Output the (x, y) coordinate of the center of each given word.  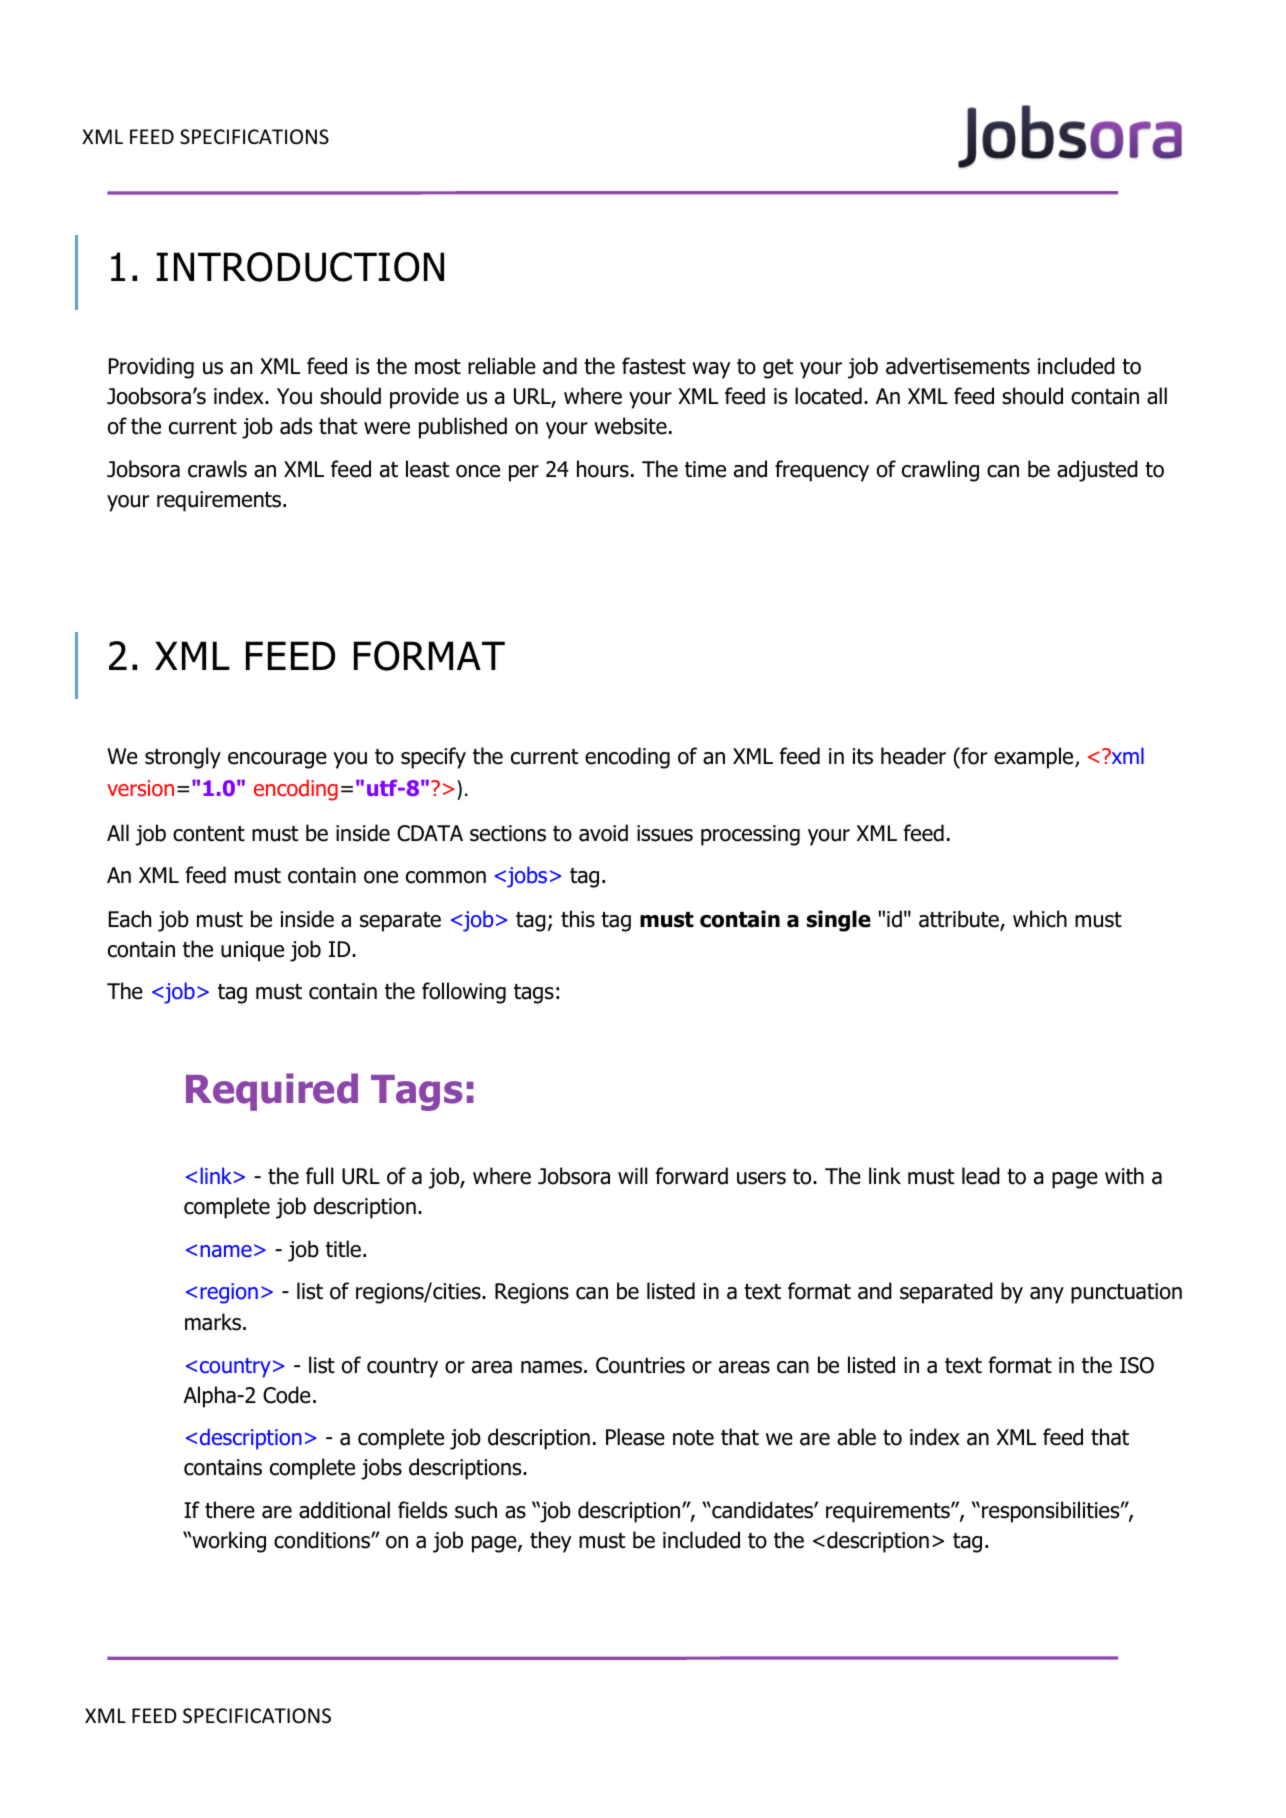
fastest (654, 366)
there (230, 1510)
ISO (1137, 1365)
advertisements (958, 366)
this (578, 919)
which (1040, 919)
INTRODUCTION (300, 267)
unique (252, 951)
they (551, 1542)
